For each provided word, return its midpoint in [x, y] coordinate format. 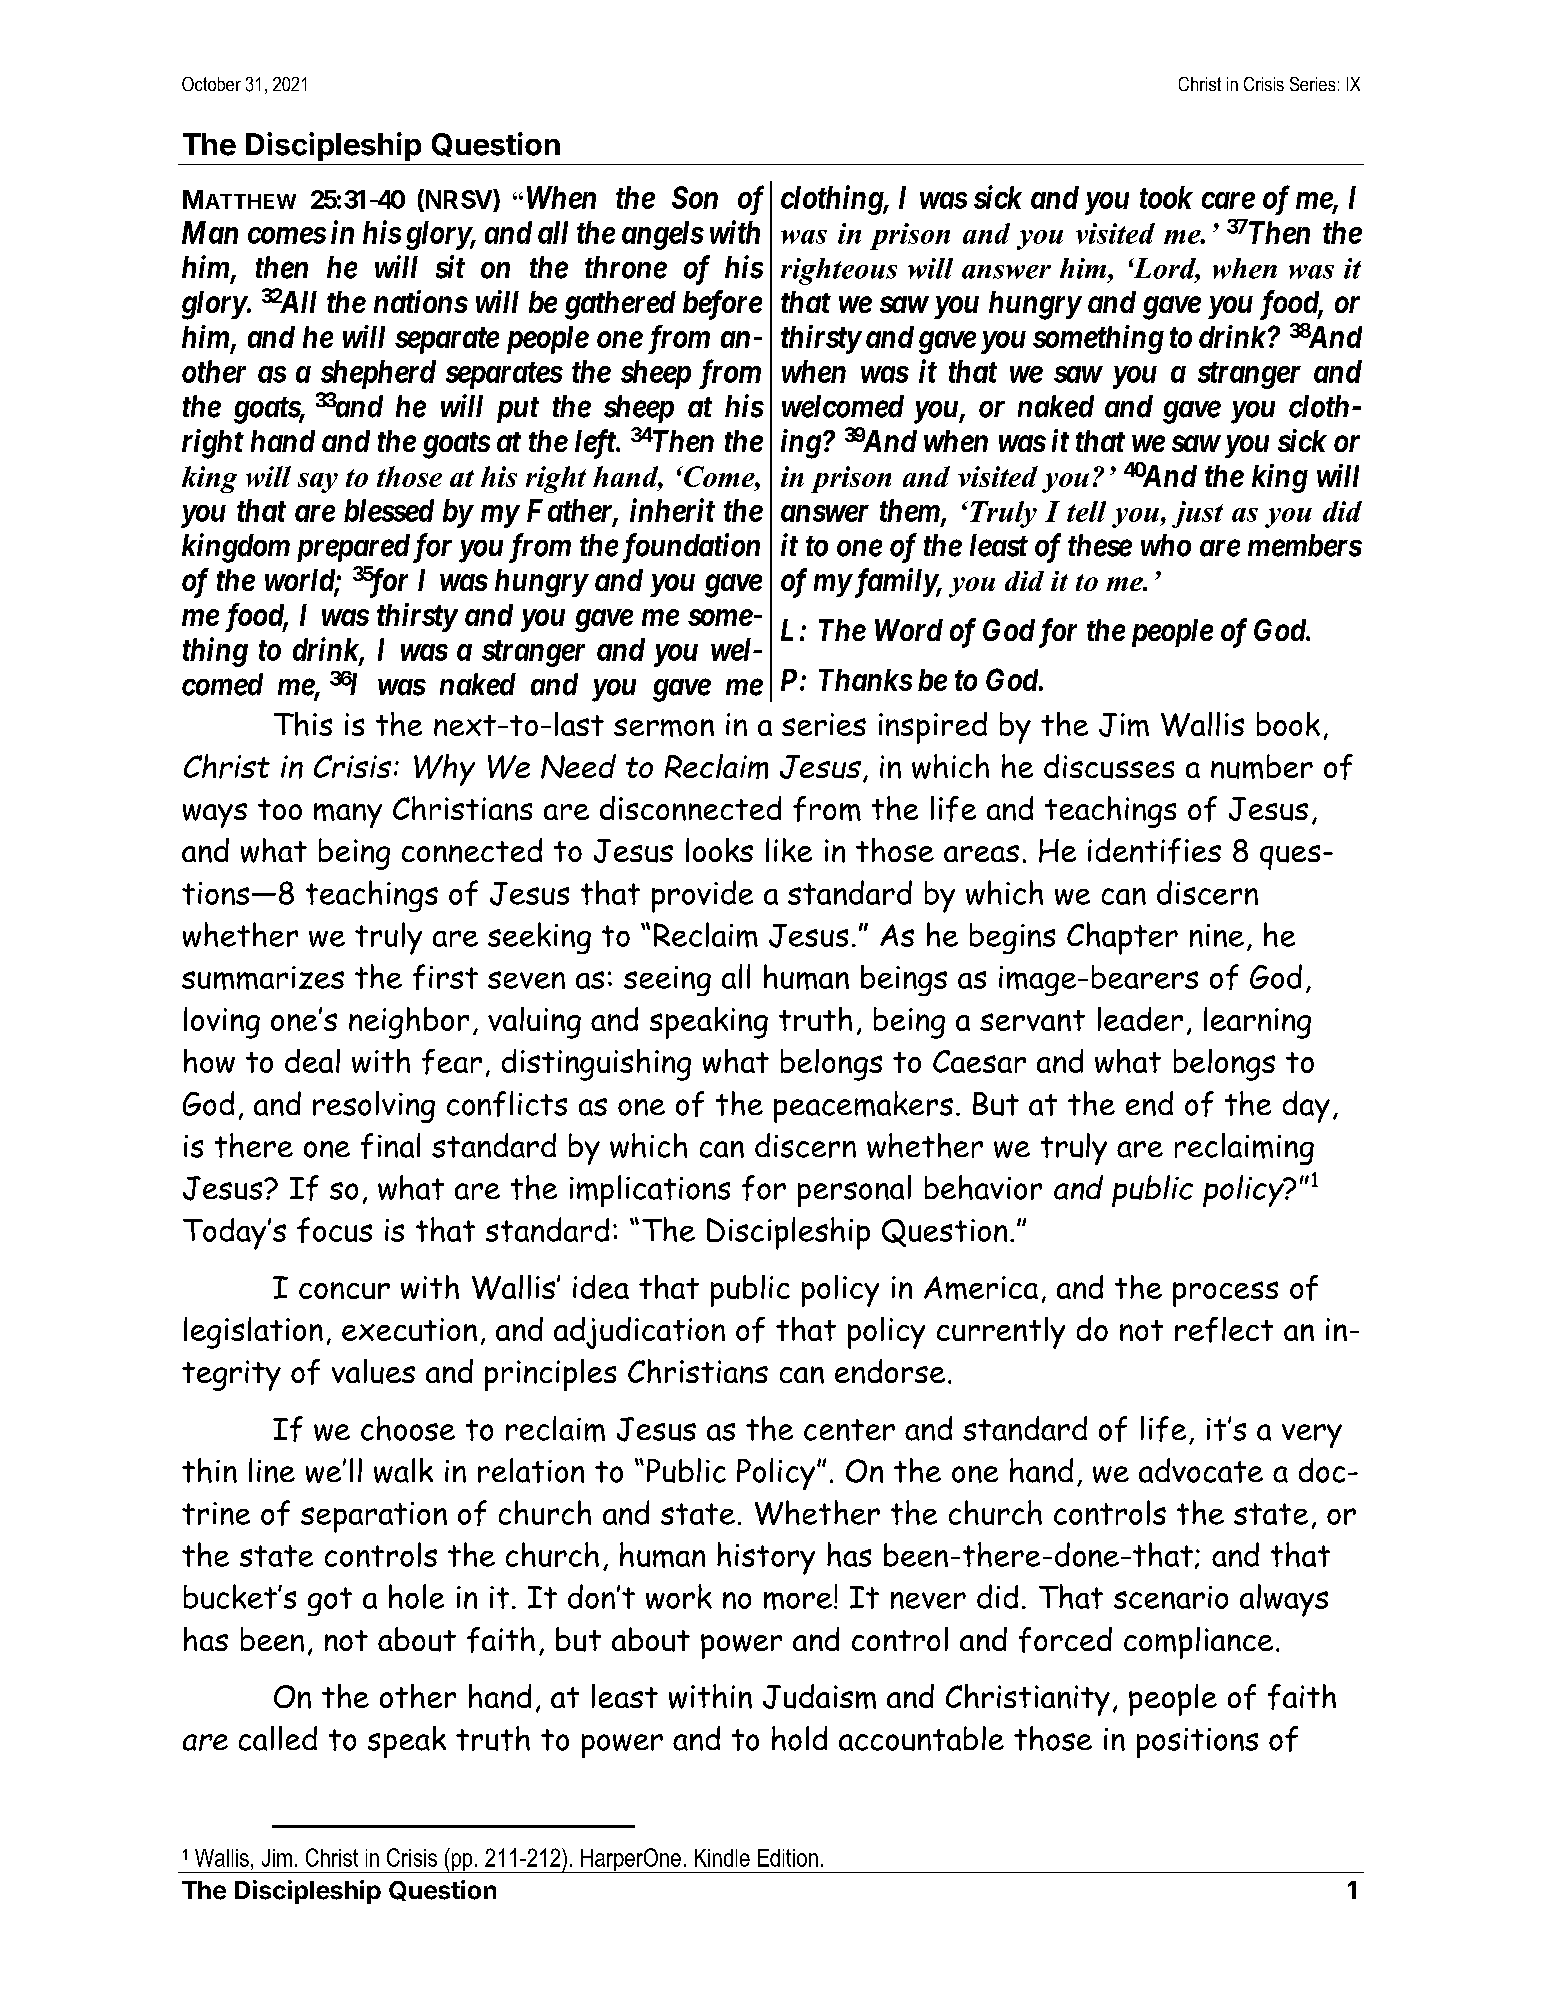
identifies [1154, 851]
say [318, 483]
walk [403, 1470]
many [348, 815]
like [789, 850]
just [1197, 514]
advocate [1201, 1470]
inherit [672, 510]
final [390, 1146]
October [211, 84]
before [722, 305]
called [278, 1738]
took [1166, 197]
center [849, 1430]
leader [1140, 1019]
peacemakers [863, 1107]
